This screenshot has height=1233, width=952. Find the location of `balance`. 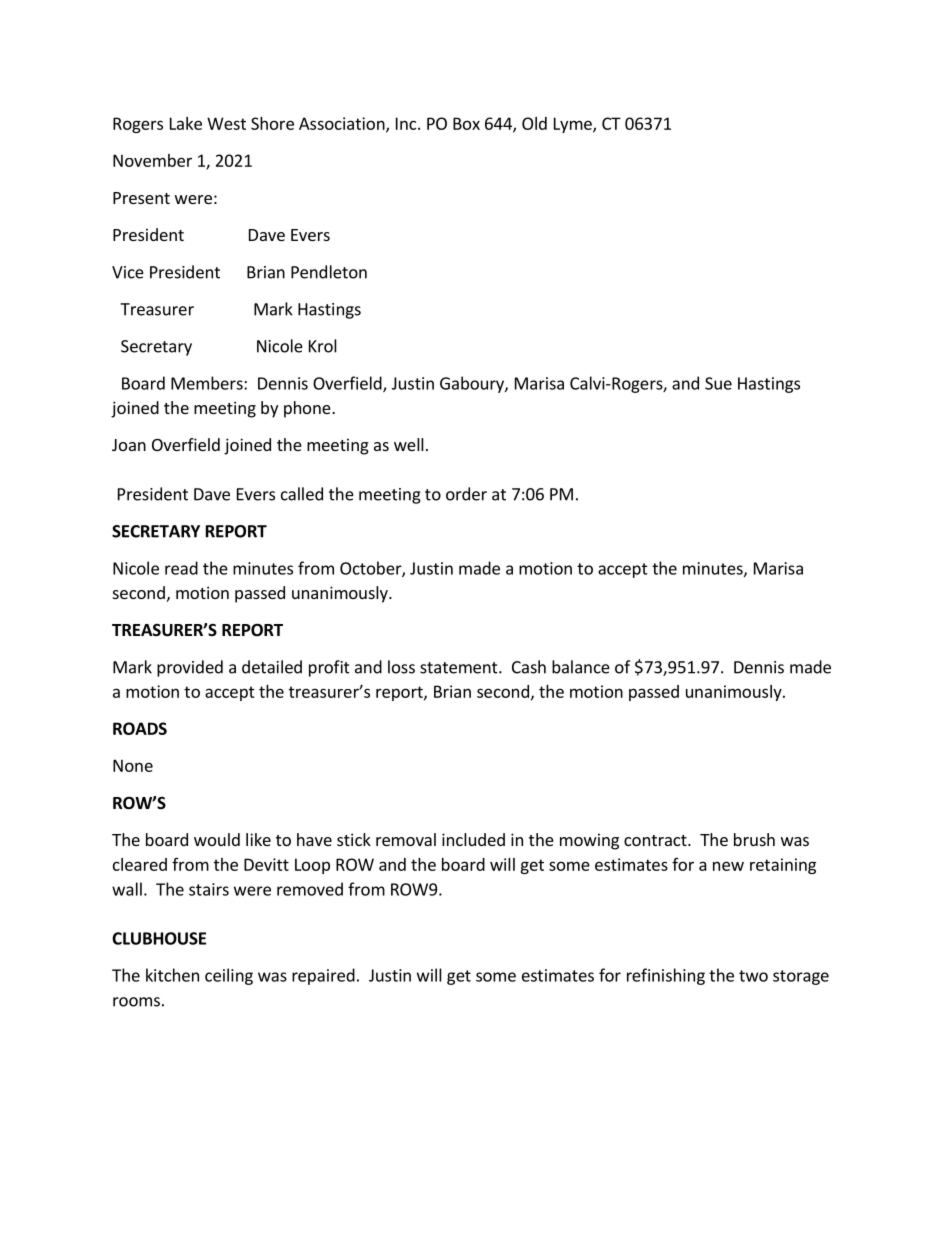

balance is located at coordinates (581, 667).
